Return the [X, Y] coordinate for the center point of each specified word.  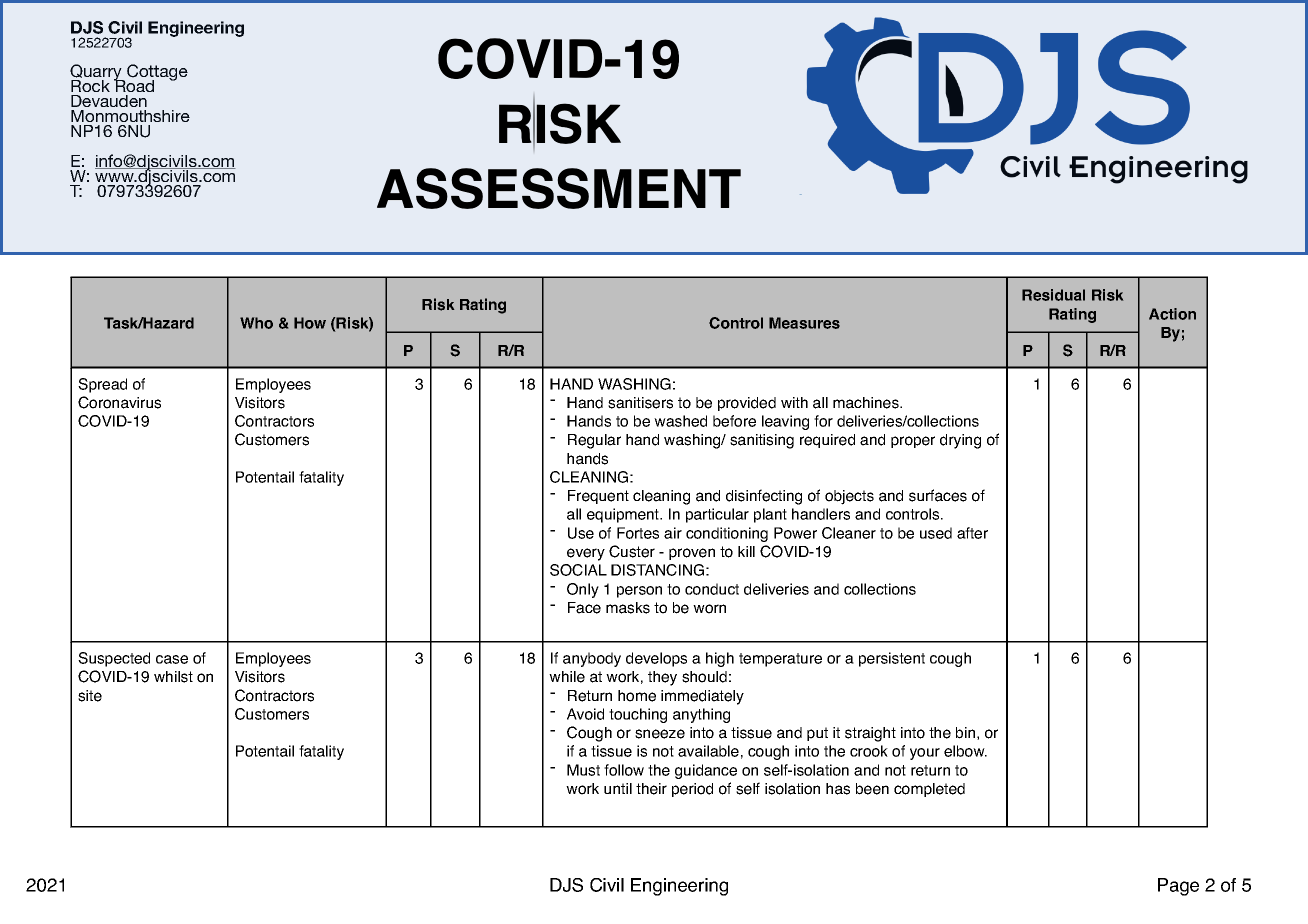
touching [638, 715]
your [925, 754]
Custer [632, 551]
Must [583, 770]
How [310, 323]
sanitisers [640, 403]
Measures [804, 323]
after [972, 533]
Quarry [97, 73]
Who [256, 323]
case [172, 659]
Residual [1053, 295]
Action [1172, 314]
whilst [173, 677]
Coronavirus [119, 402]
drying [960, 441]
